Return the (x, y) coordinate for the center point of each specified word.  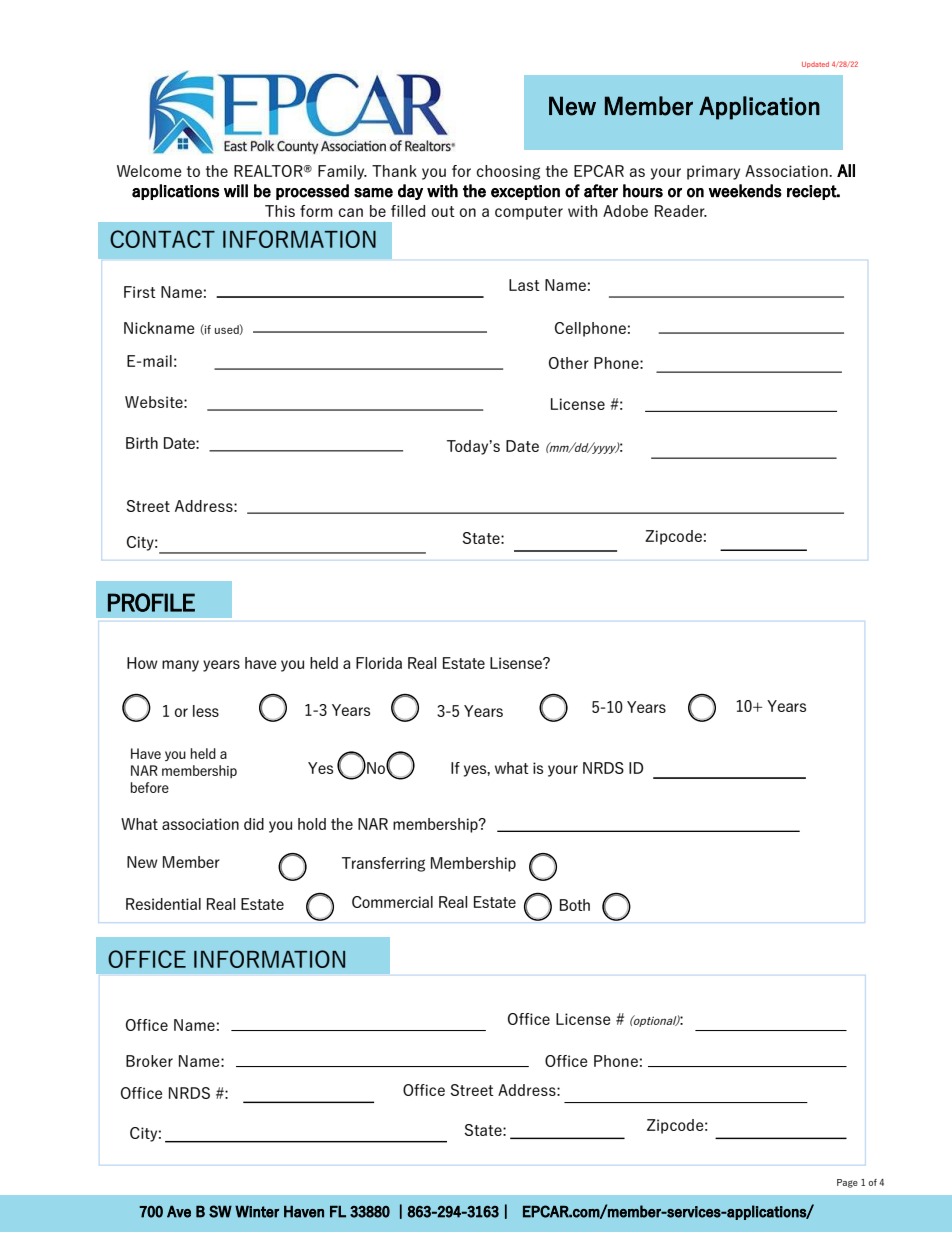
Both (575, 905)
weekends (745, 191)
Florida (379, 663)
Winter (257, 1212)
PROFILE (151, 602)
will (236, 190)
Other (569, 363)
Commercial (392, 902)
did (254, 824)
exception (525, 192)
